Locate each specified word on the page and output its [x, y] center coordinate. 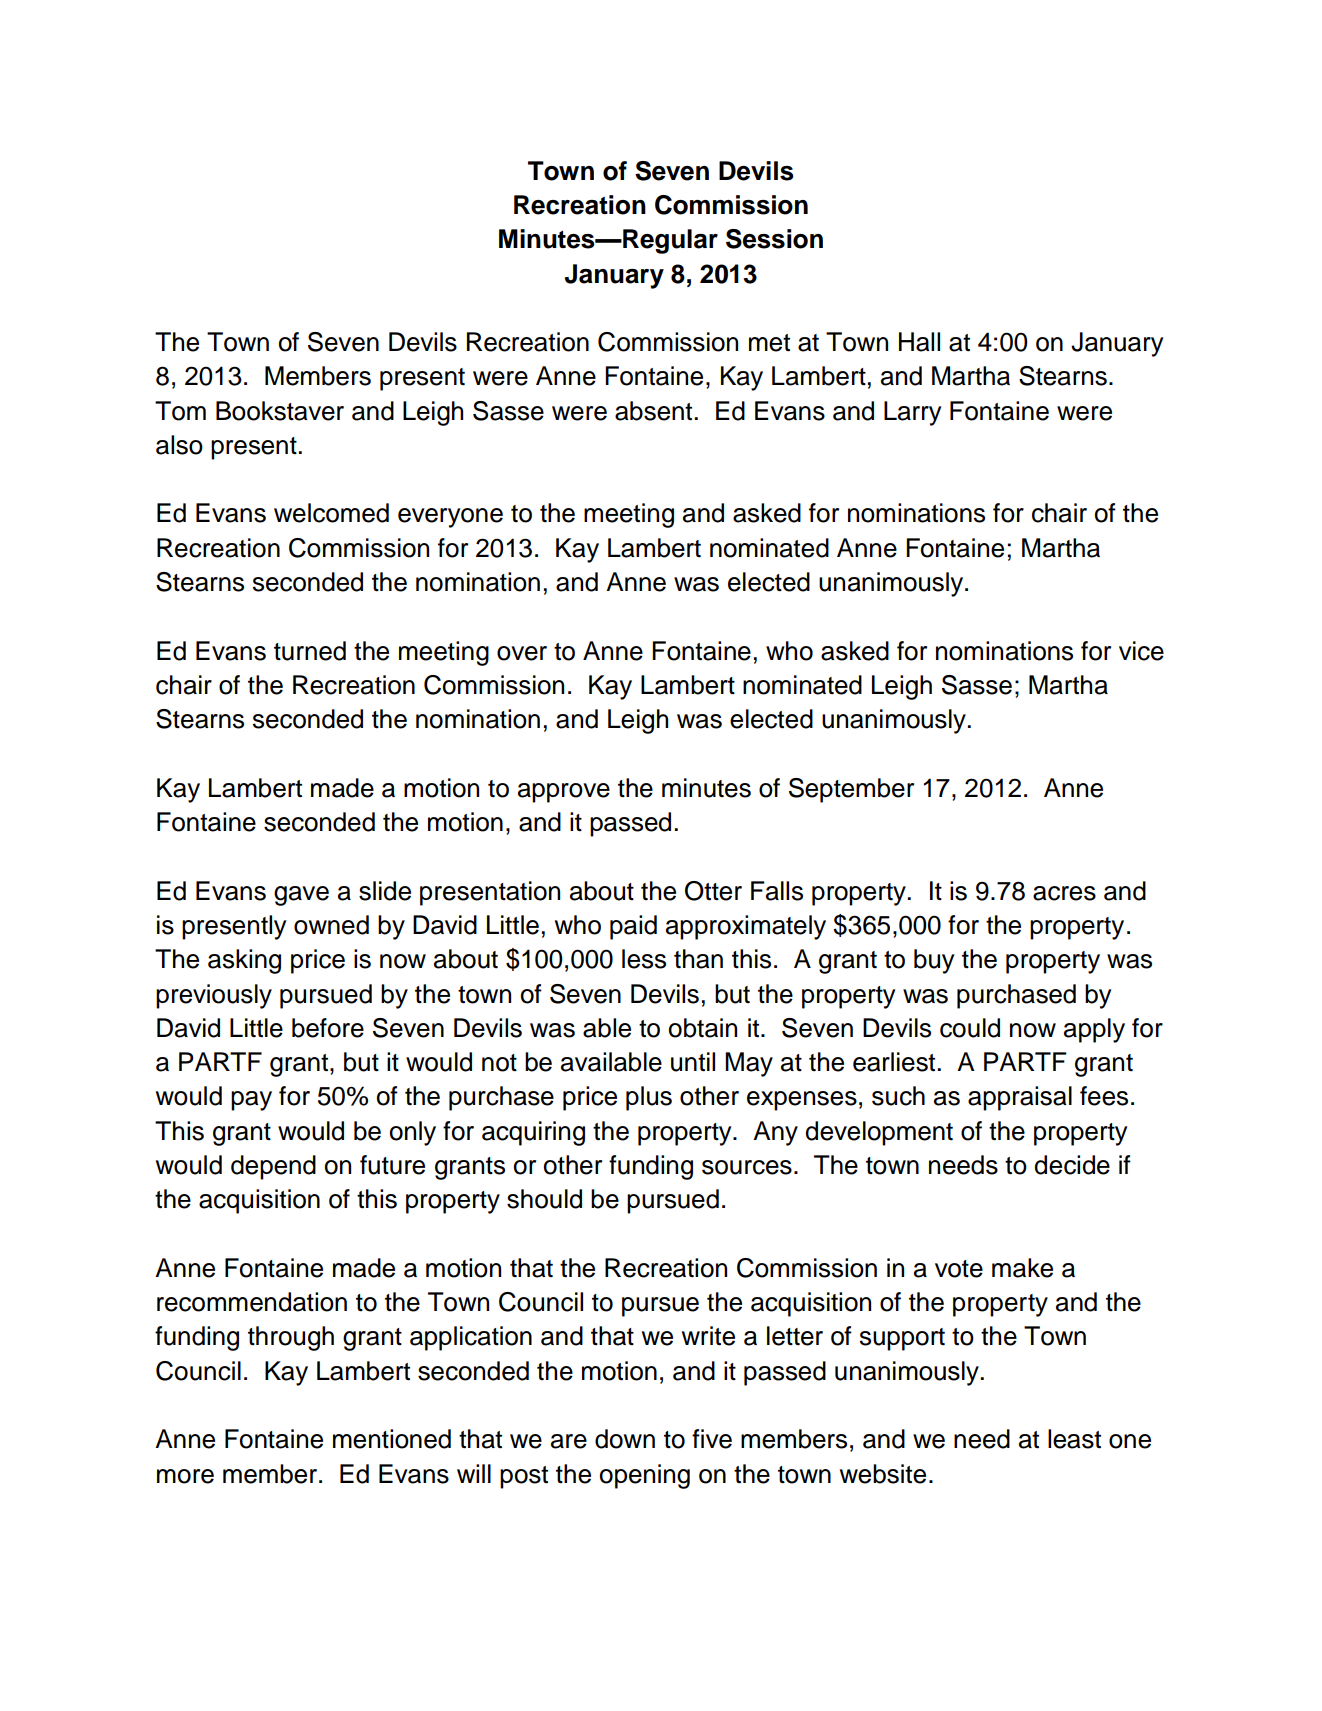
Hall [919, 342]
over [522, 653]
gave [301, 896]
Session [774, 239]
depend [273, 1167]
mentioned [392, 1439]
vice [1141, 651]
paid [633, 927]
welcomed [331, 513]
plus [649, 1098]
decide [1072, 1165]
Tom [180, 411]
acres [1064, 893]
